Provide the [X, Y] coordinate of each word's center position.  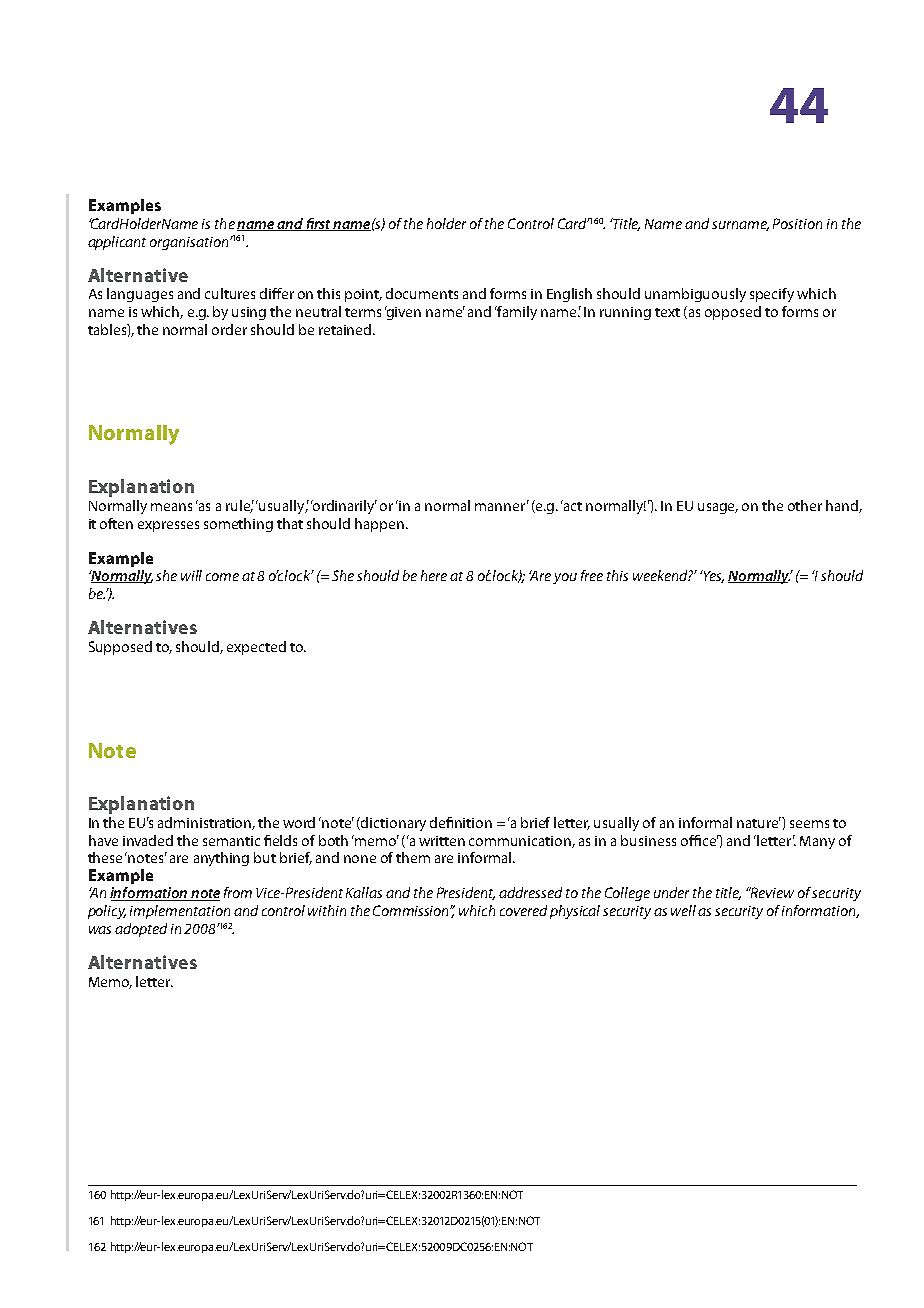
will [191, 575]
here [434, 575]
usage [718, 508]
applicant [117, 243]
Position [797, 223]
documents [422, 293]
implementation [180, 912]
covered [523, 910]
